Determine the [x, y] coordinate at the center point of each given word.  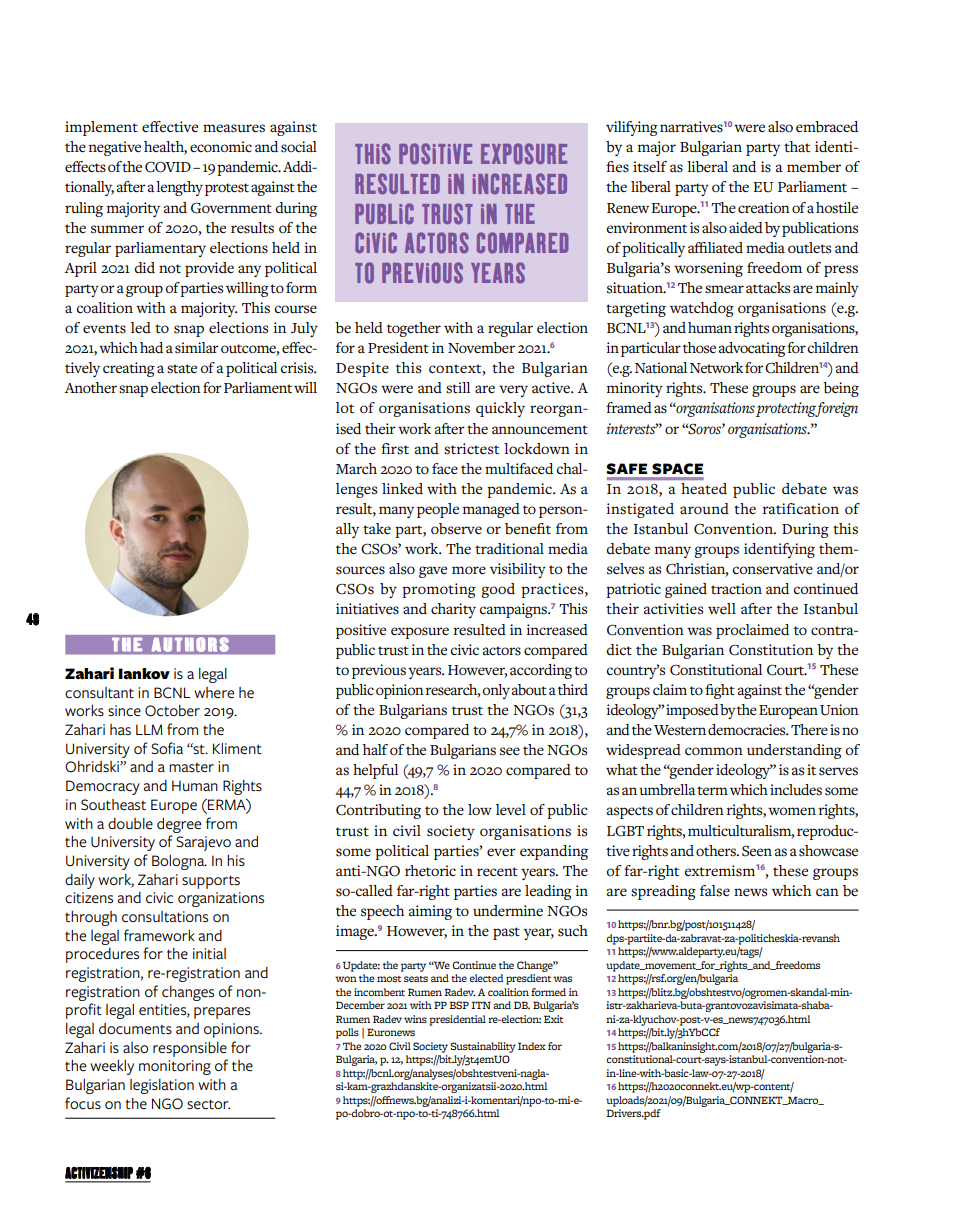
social [299, 147]
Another [91, 387]
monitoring [175, 1067]
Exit [553, 1019]
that [797, 147]
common [714, 751]
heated [704, 489]
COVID [168, 167]
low [480, 809]
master [191, 768]
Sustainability [483, 1047]
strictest [471, 449]
